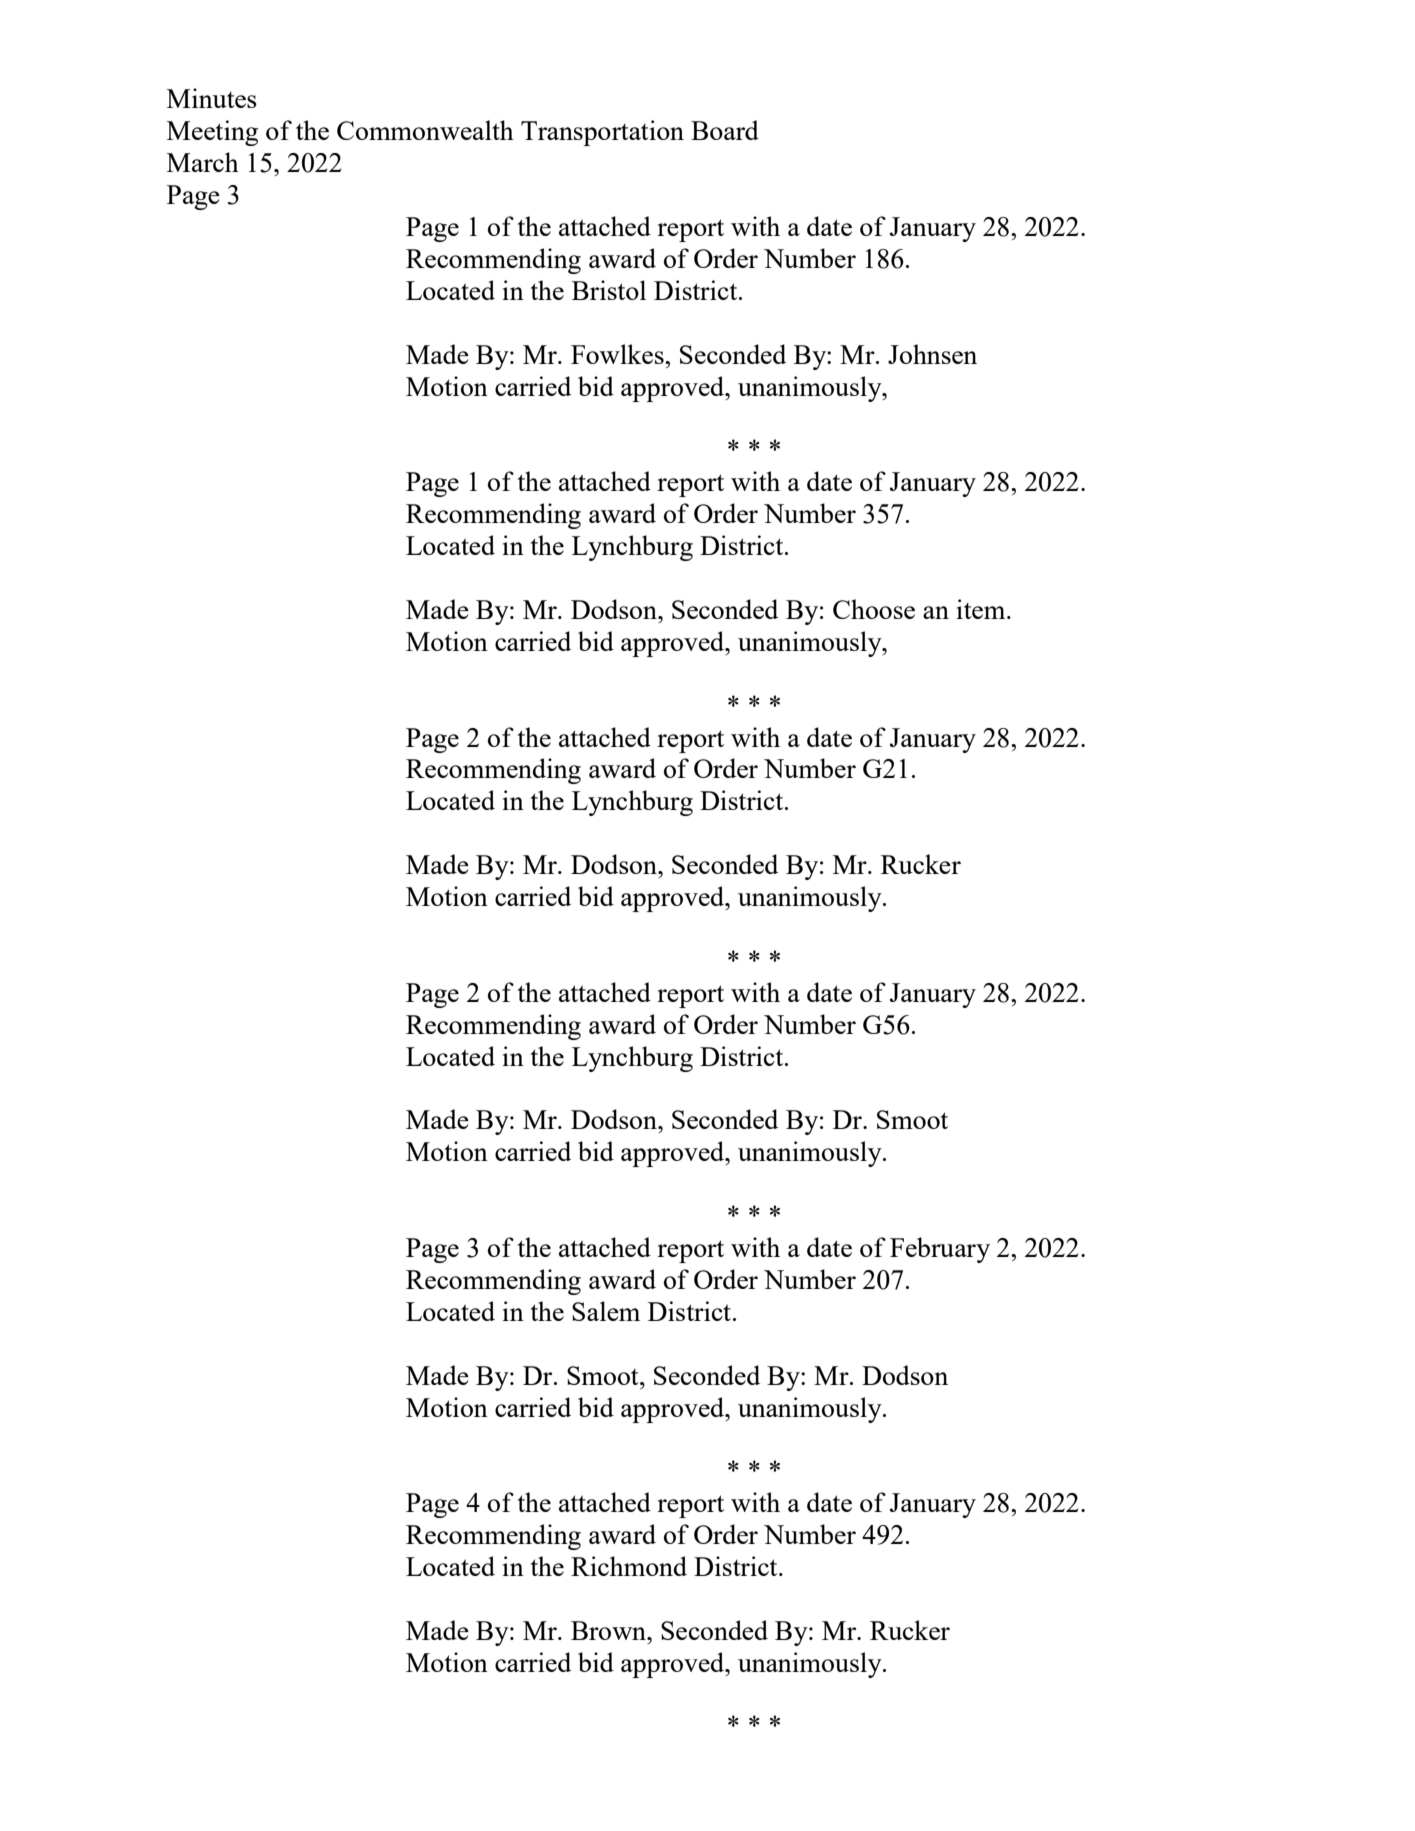 This page has width=1415, height=1831. Describe the element at coordinates (874, 609) in the page. I see `Choose` at that location.
